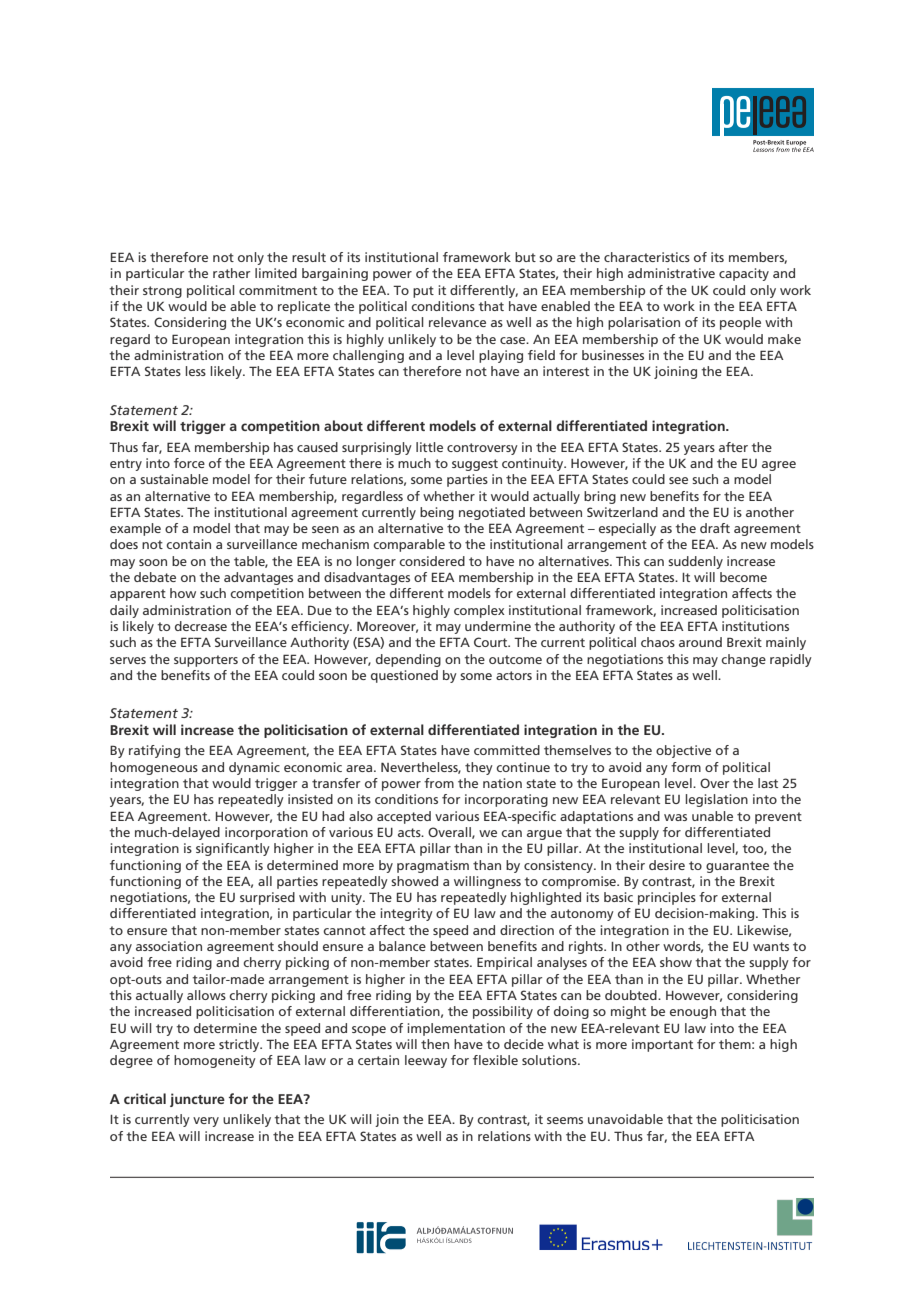  Describe the element at coordinates (201, 626) in the image. I see `decrease` at that location.
